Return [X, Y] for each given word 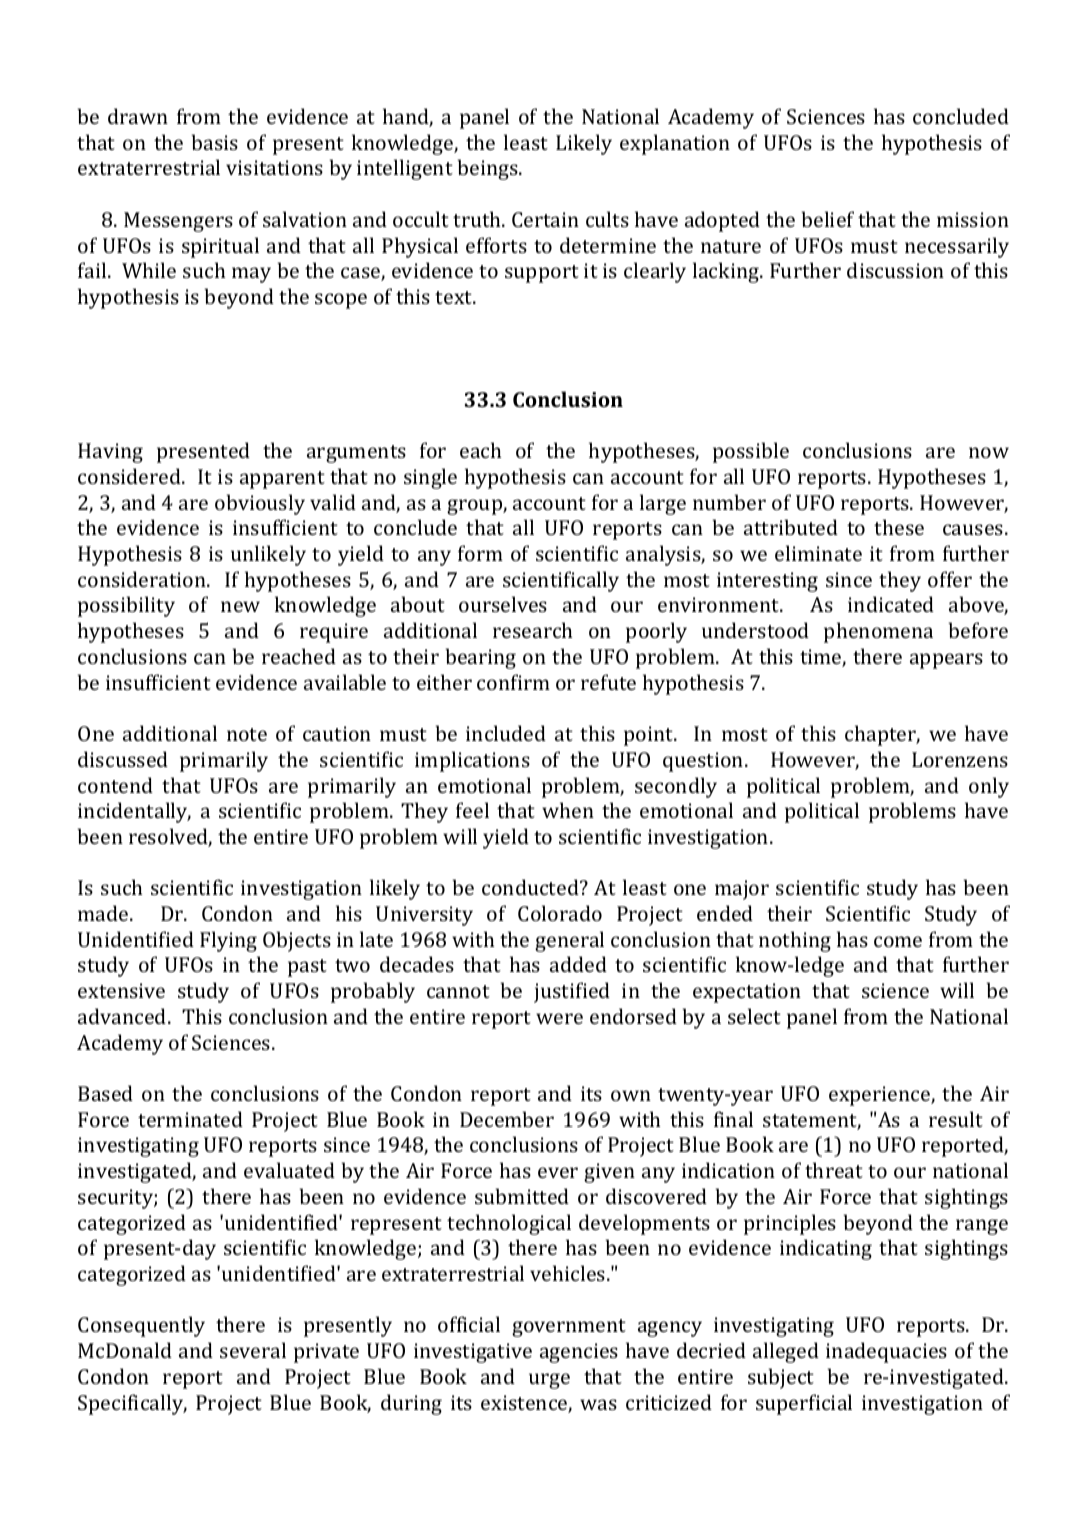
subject [781, 1378]
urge [549, 1381]
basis [215, 142]
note [247, 734]
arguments [356, 454]
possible [751, 452]
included [506, 733]
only [989, 787]
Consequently [141, 1326]
